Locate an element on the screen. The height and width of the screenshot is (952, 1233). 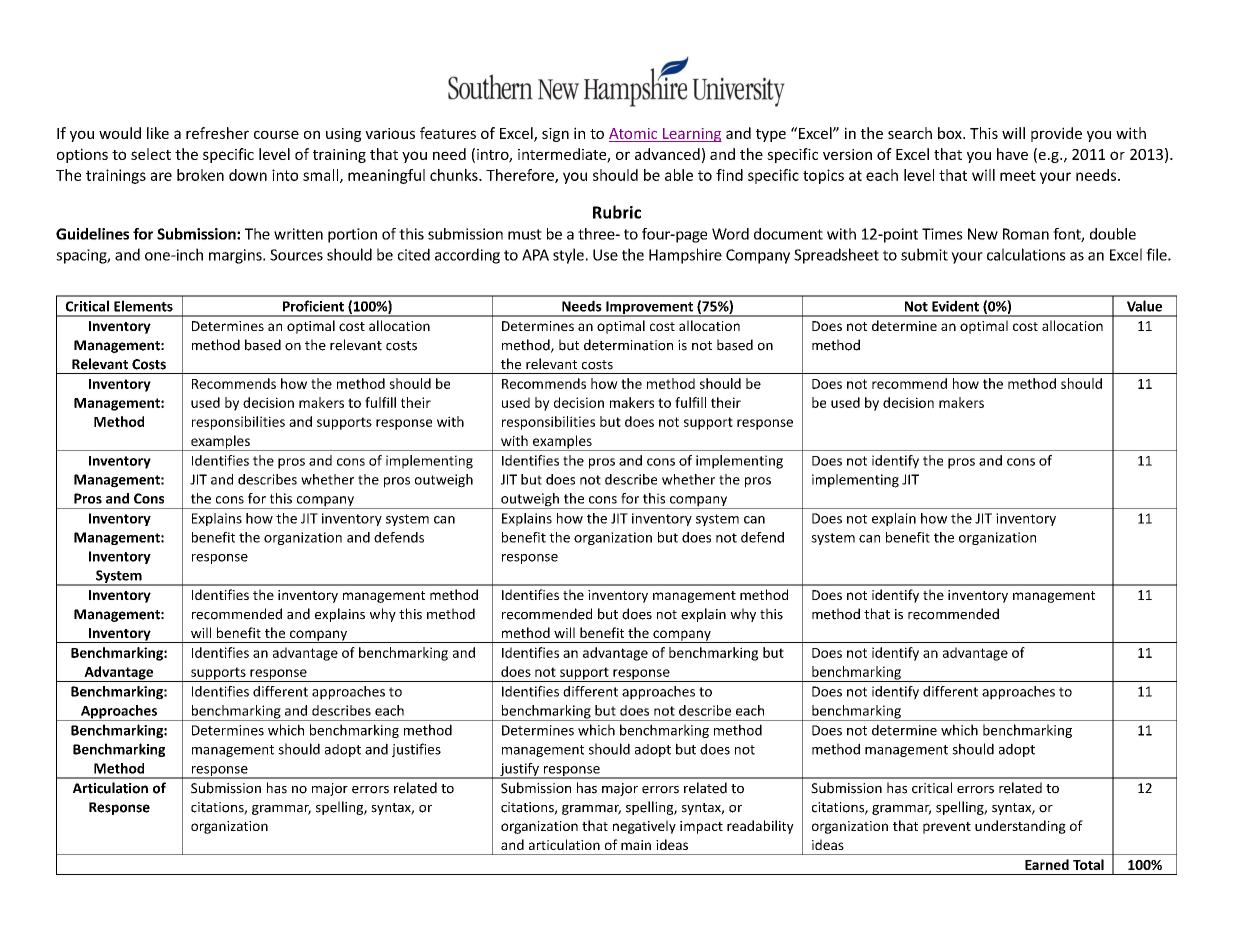
have is located at coordinates (1012, 154).
